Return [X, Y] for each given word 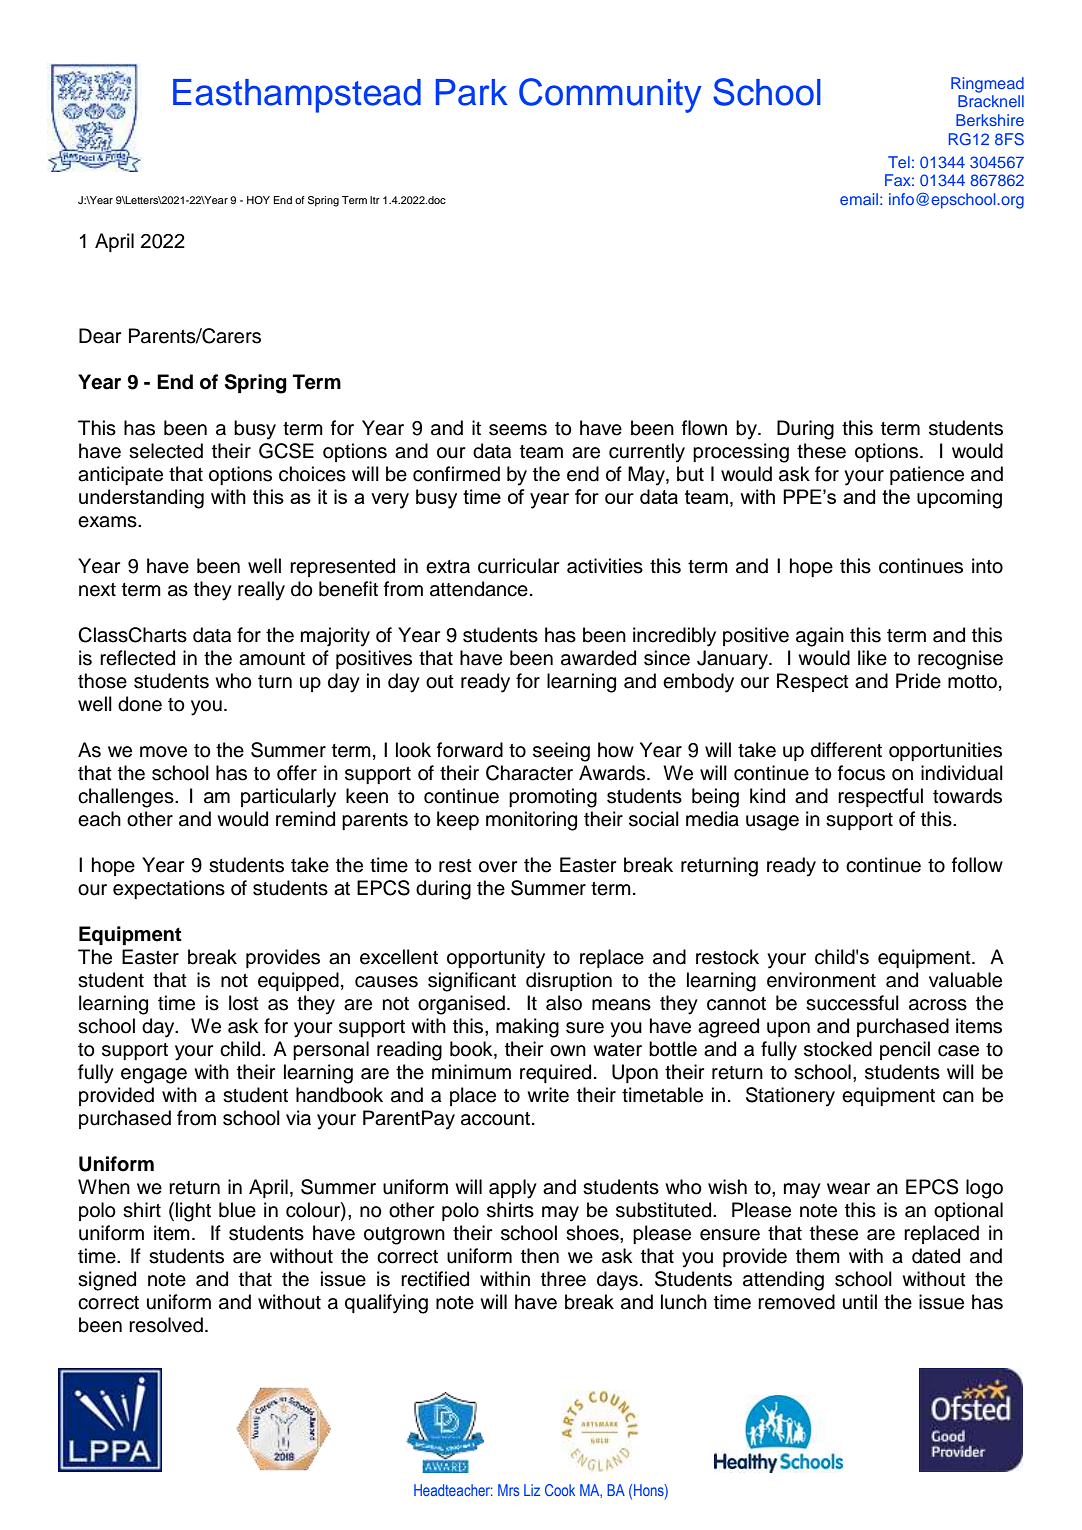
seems [518, 430]
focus [861, 773]
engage [154, 1076]
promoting [553, 798]
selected [166, 451]
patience [927, 475]
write [548, 1095]
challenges [127, 798]
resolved [166, 1325]
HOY [258, 200]
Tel [899, 162]
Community [610, 95]
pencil [905, 1050]
